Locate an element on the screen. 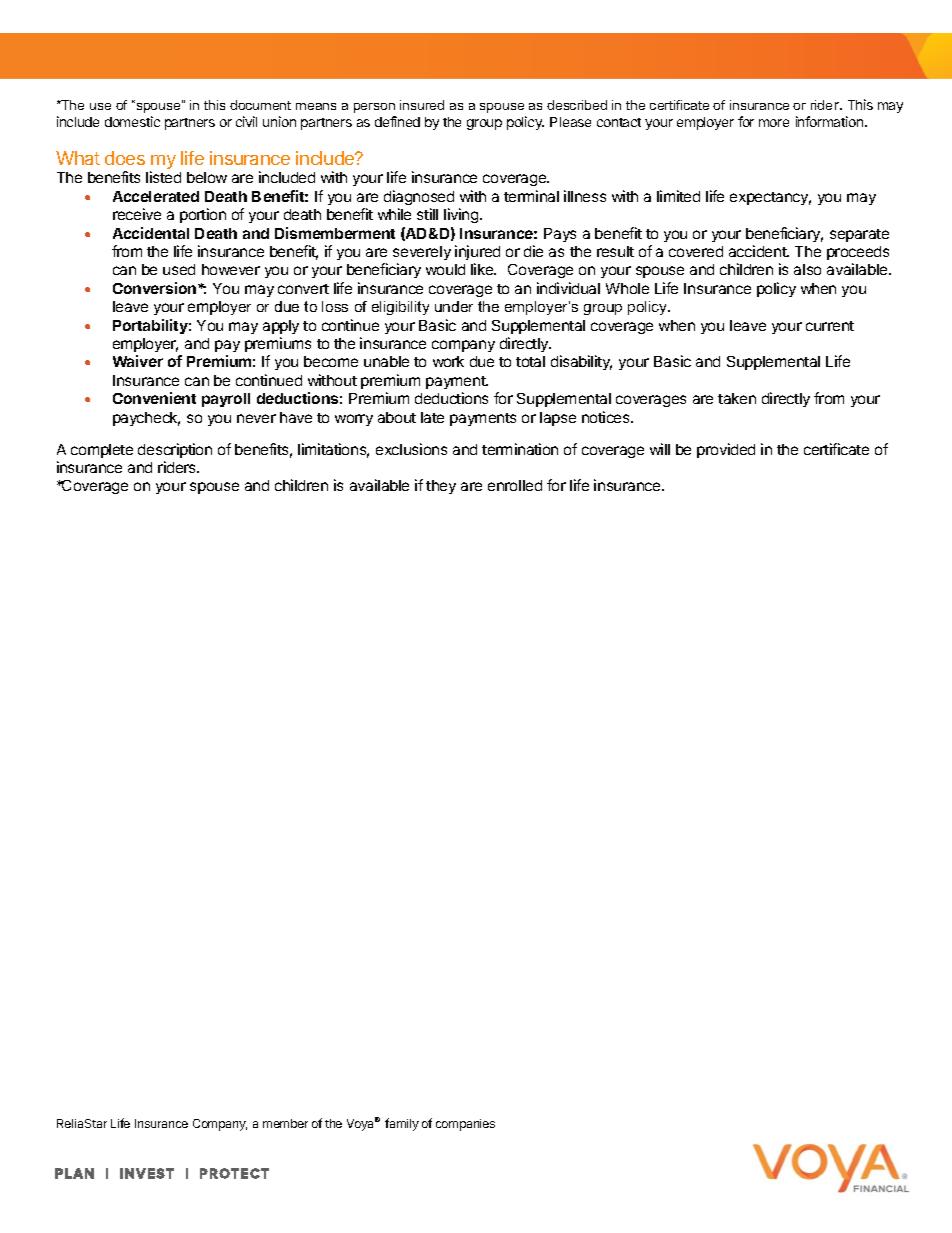 This screenshot has width=952, height=1233. companies is located at coordinates (465, 1125).
